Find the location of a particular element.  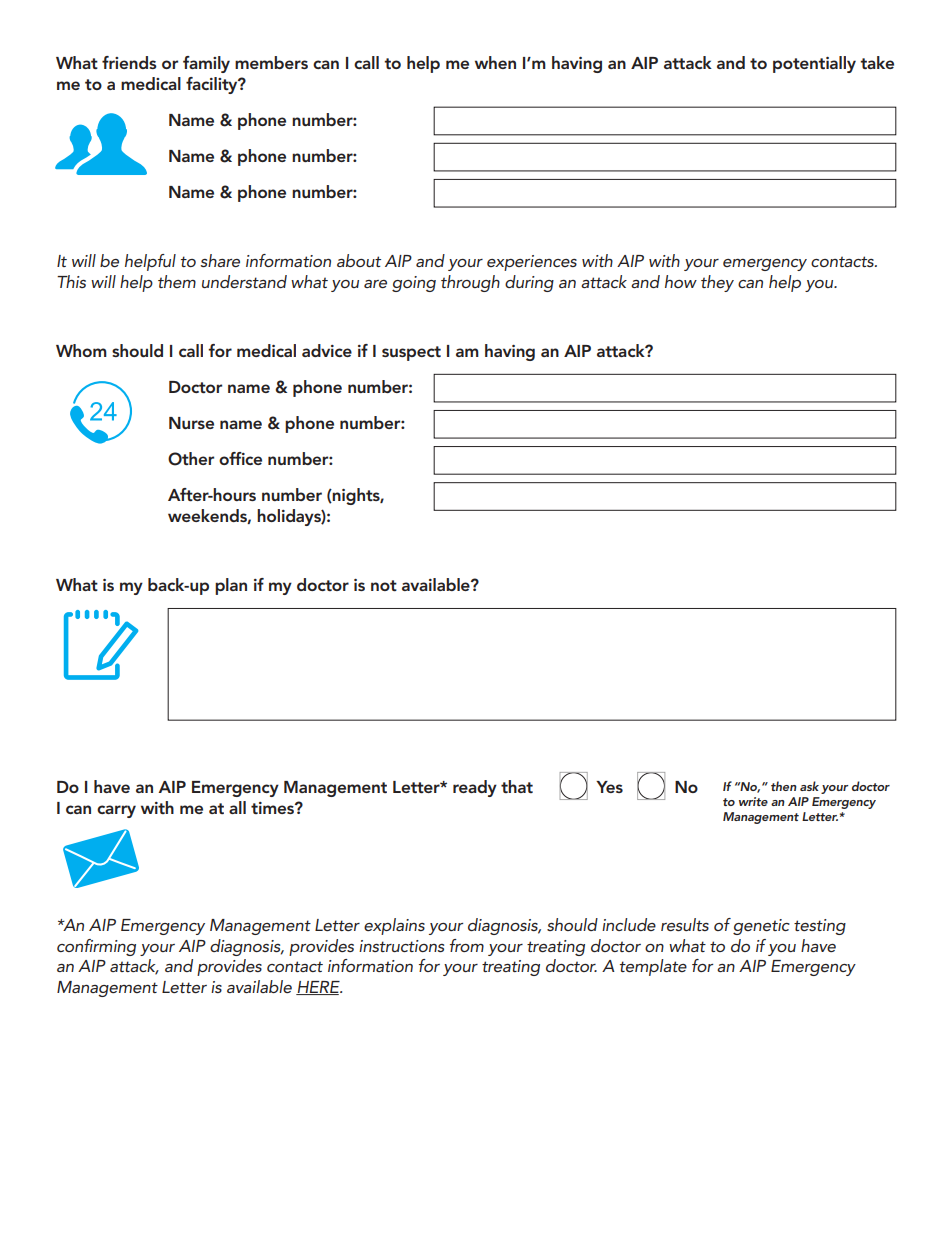

confirming is located at coordinates (96, 947).
